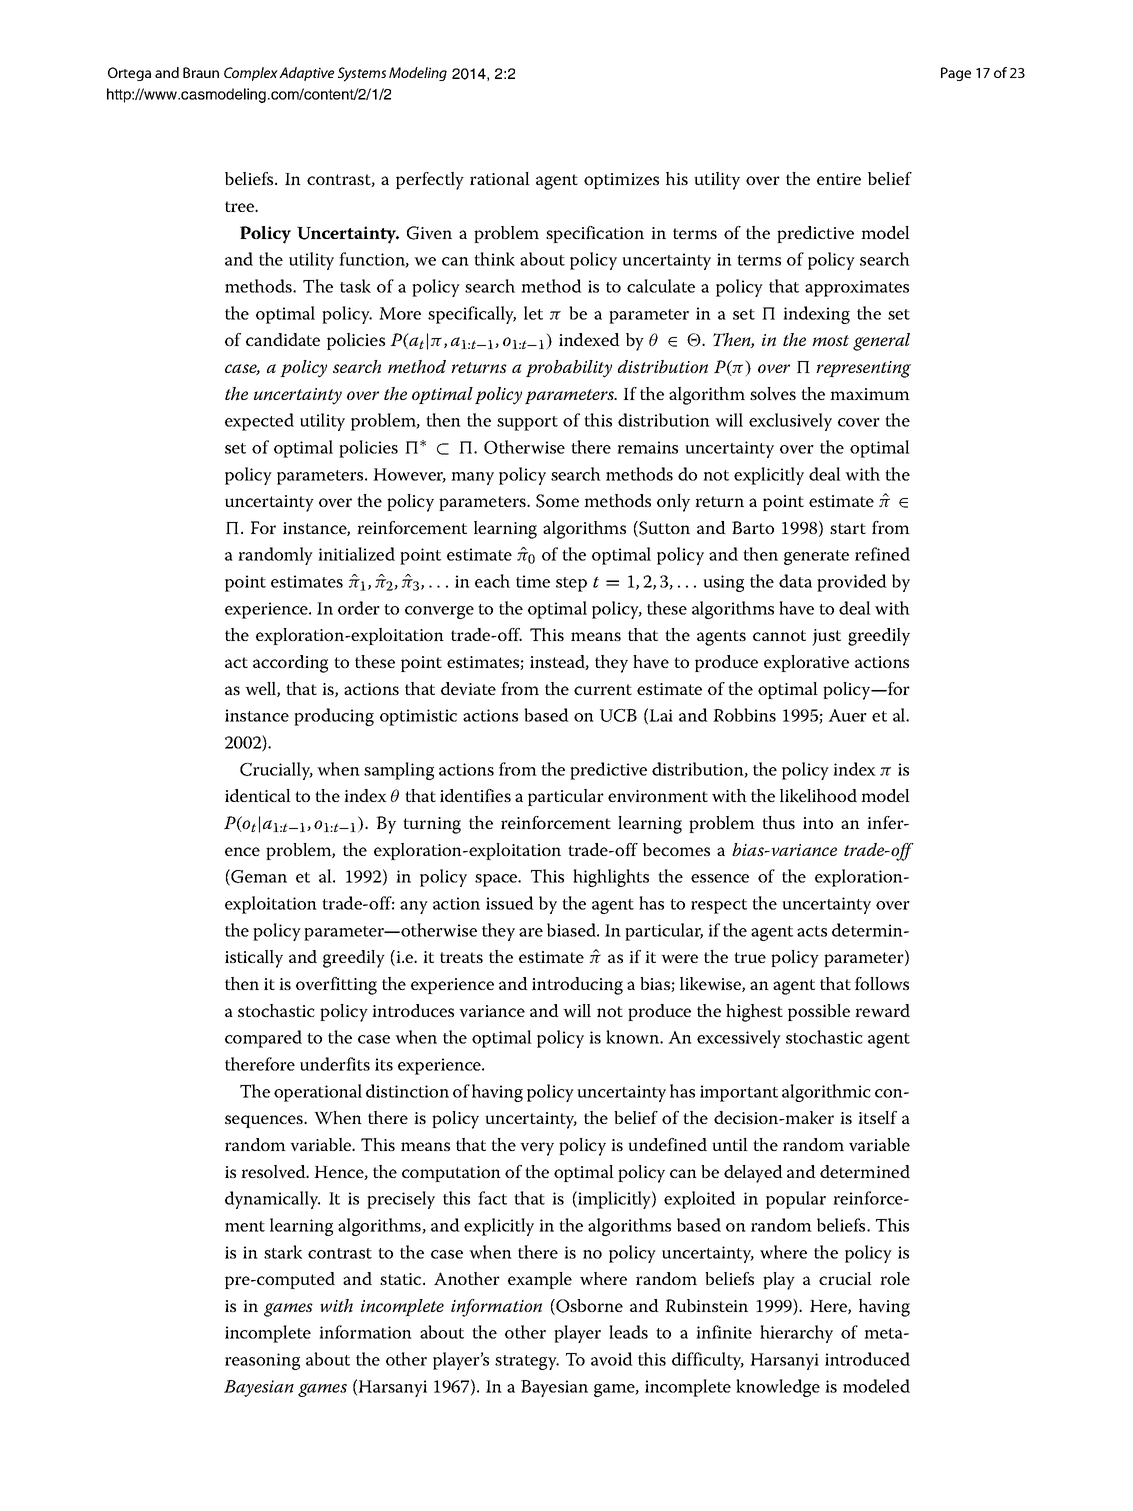 This screenshot has height=1511, width=1133. I want to click on compared, so click(263, 1039).
